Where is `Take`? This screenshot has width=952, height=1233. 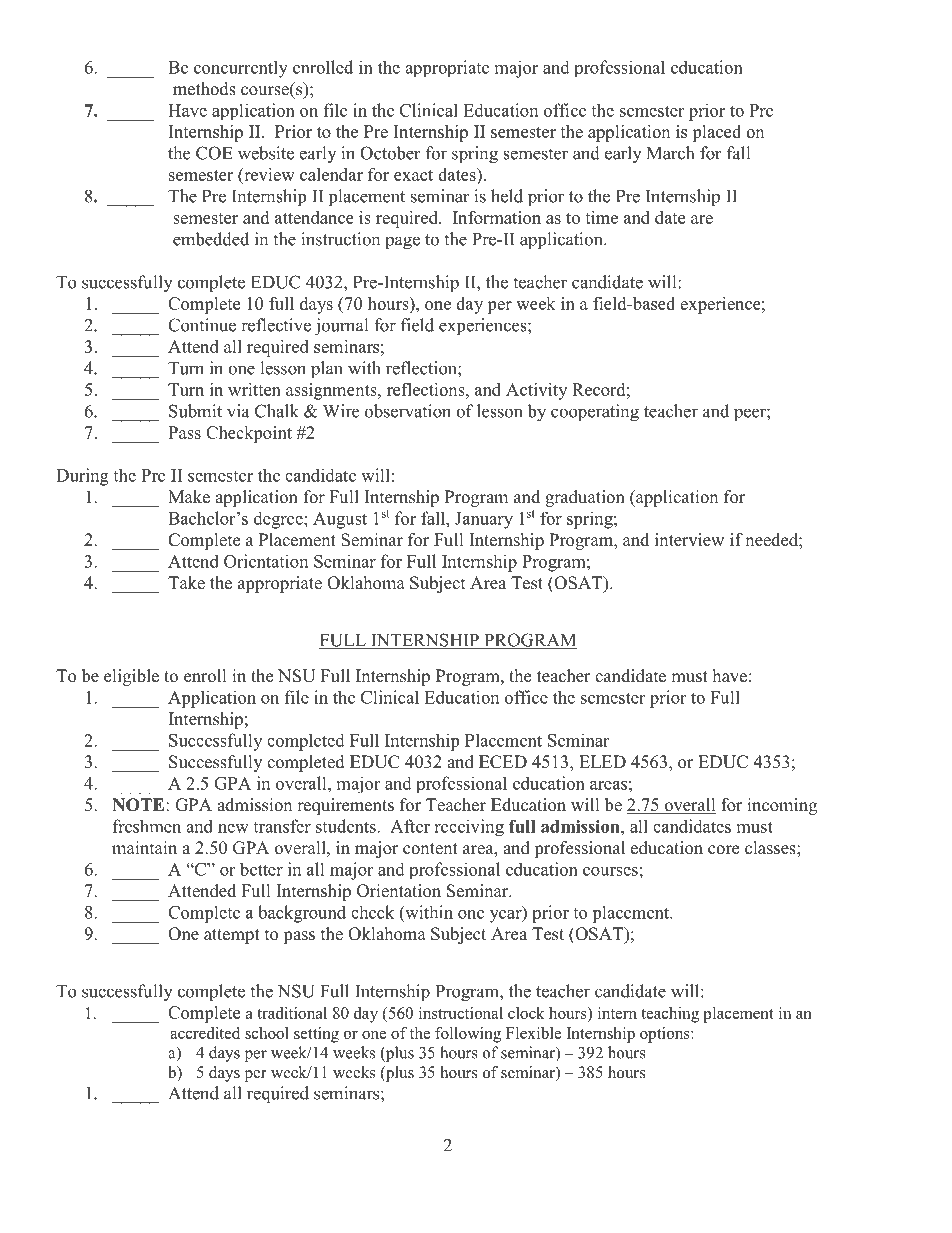 Take is located at coordinates (186, 583).
